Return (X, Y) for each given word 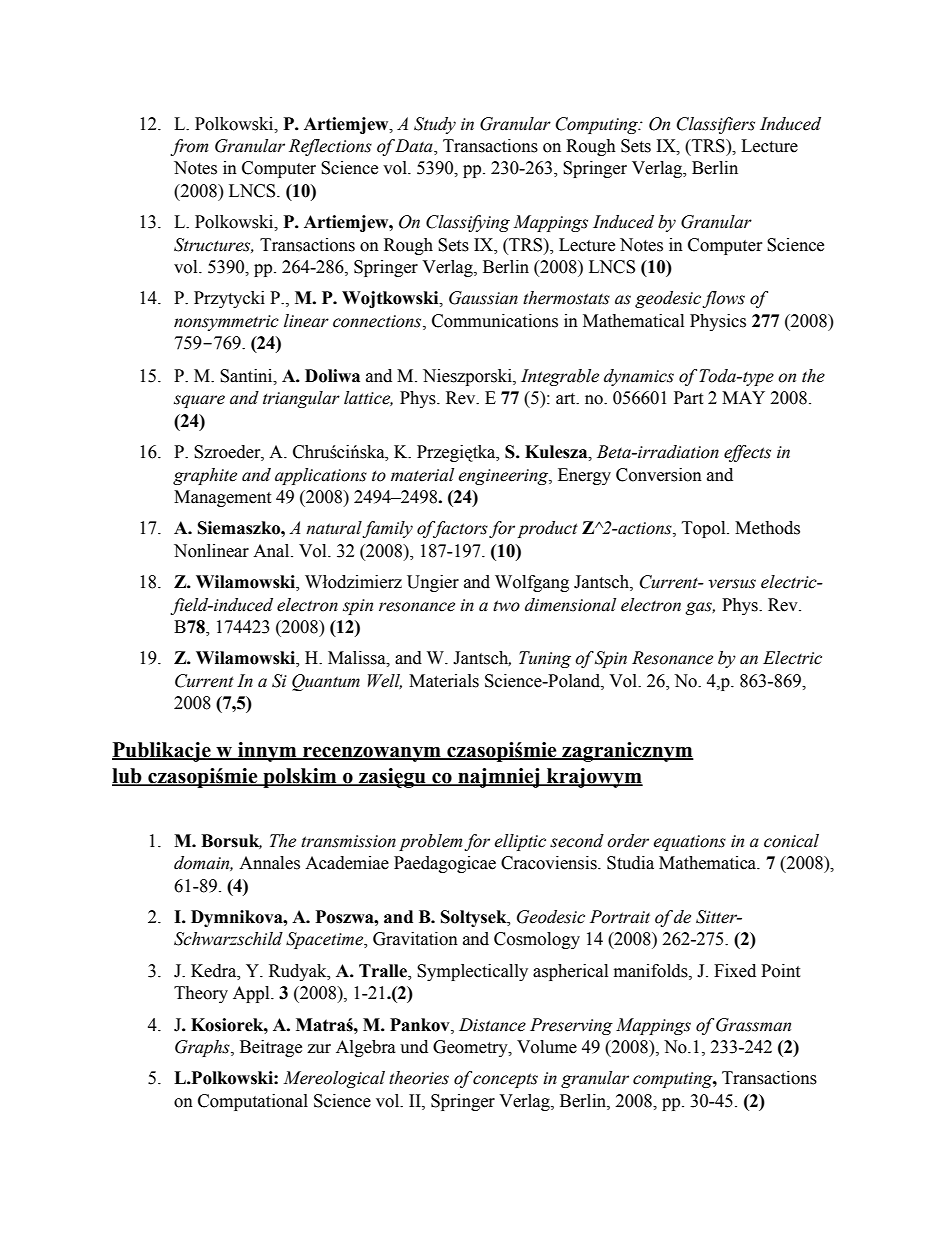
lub (128, 777)
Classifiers (716, 125)
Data (415, 147)
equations (689, 843)
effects (747, 453)
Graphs (203, 1048)
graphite (205, 476)
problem (430, 842)
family (387, 529)
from (189, 147)
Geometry (471, 1048)
